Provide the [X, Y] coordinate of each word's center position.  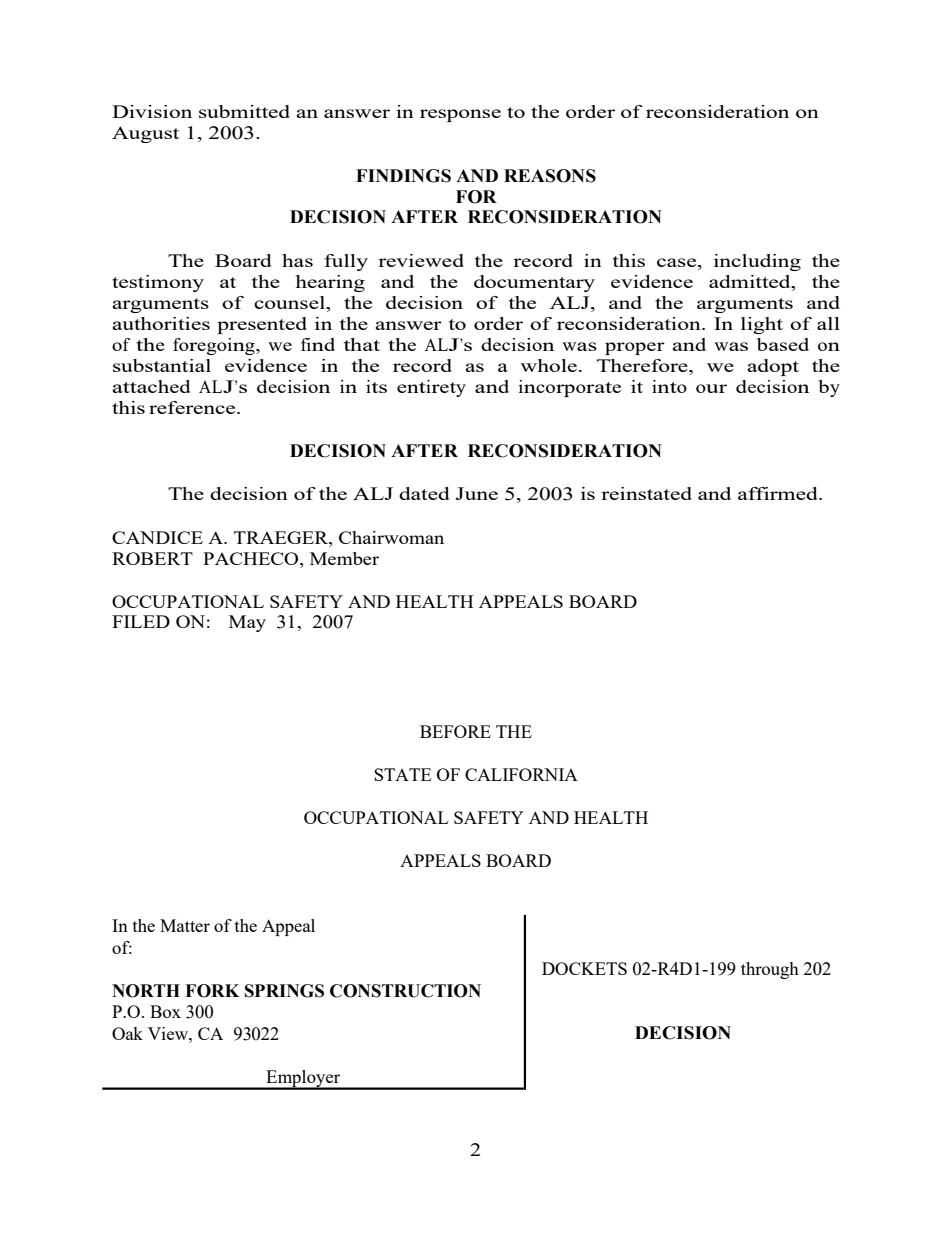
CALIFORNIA [521, 774]
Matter [185, 925]
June [476, 493]
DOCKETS [584, 968]
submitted [244, 111]
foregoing [215, 346]
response [460, 115]
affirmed [779, 493]
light [762, 325]
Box [165, 1011]
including [757, 262]
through [770, 970]
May [247, 623]
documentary [534, 283]
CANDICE [157, 537]
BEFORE [455, 731]
